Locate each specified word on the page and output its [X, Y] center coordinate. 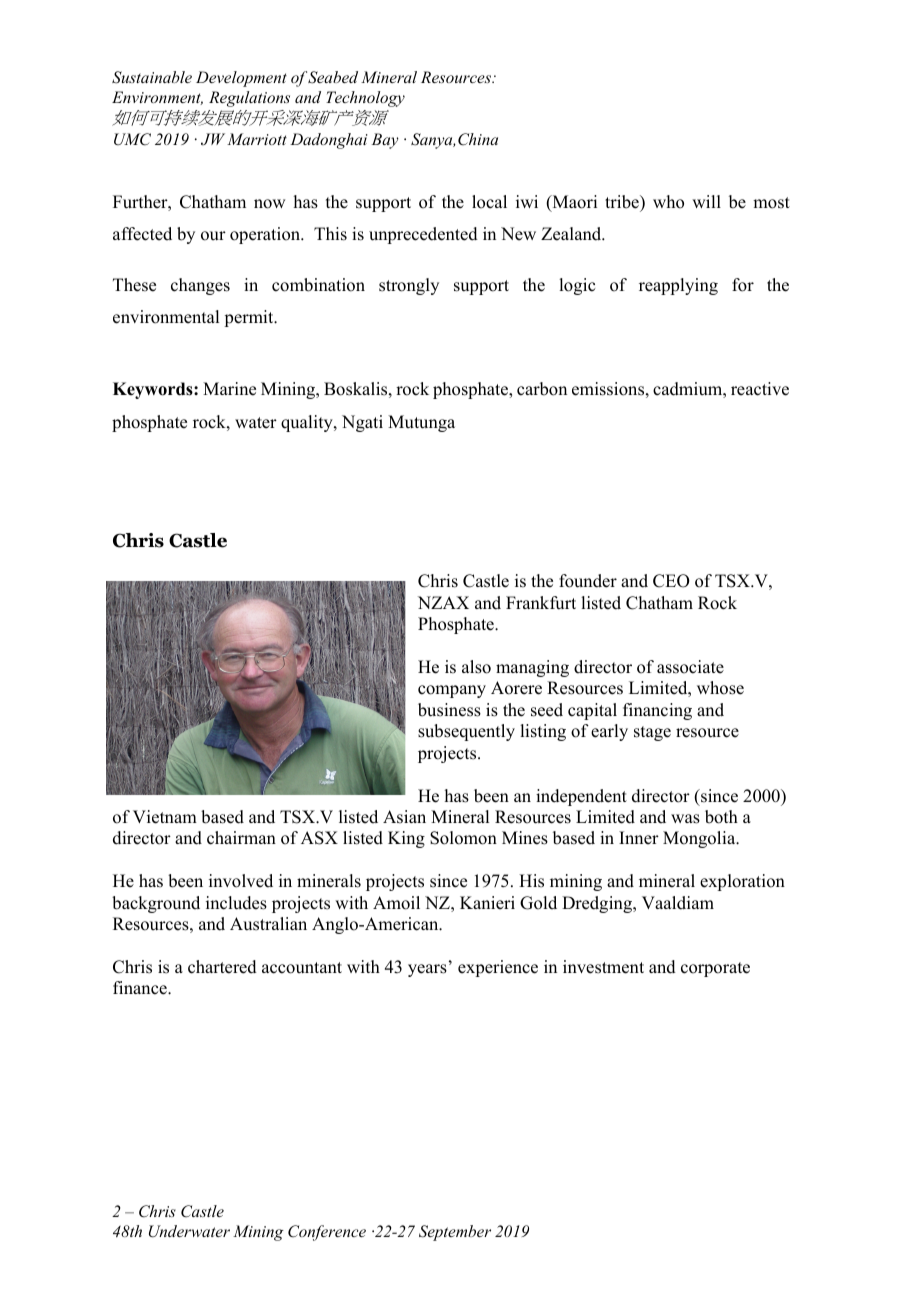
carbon [542, 389]
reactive [760, 389]
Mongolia [700, 839]
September [455, 1233]
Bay [385, 141]
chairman [241, 838]
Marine [229, 389]
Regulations [249, 99]
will [706, 201]
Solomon [463, 838]
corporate [715, 969]
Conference [327, 1233]
